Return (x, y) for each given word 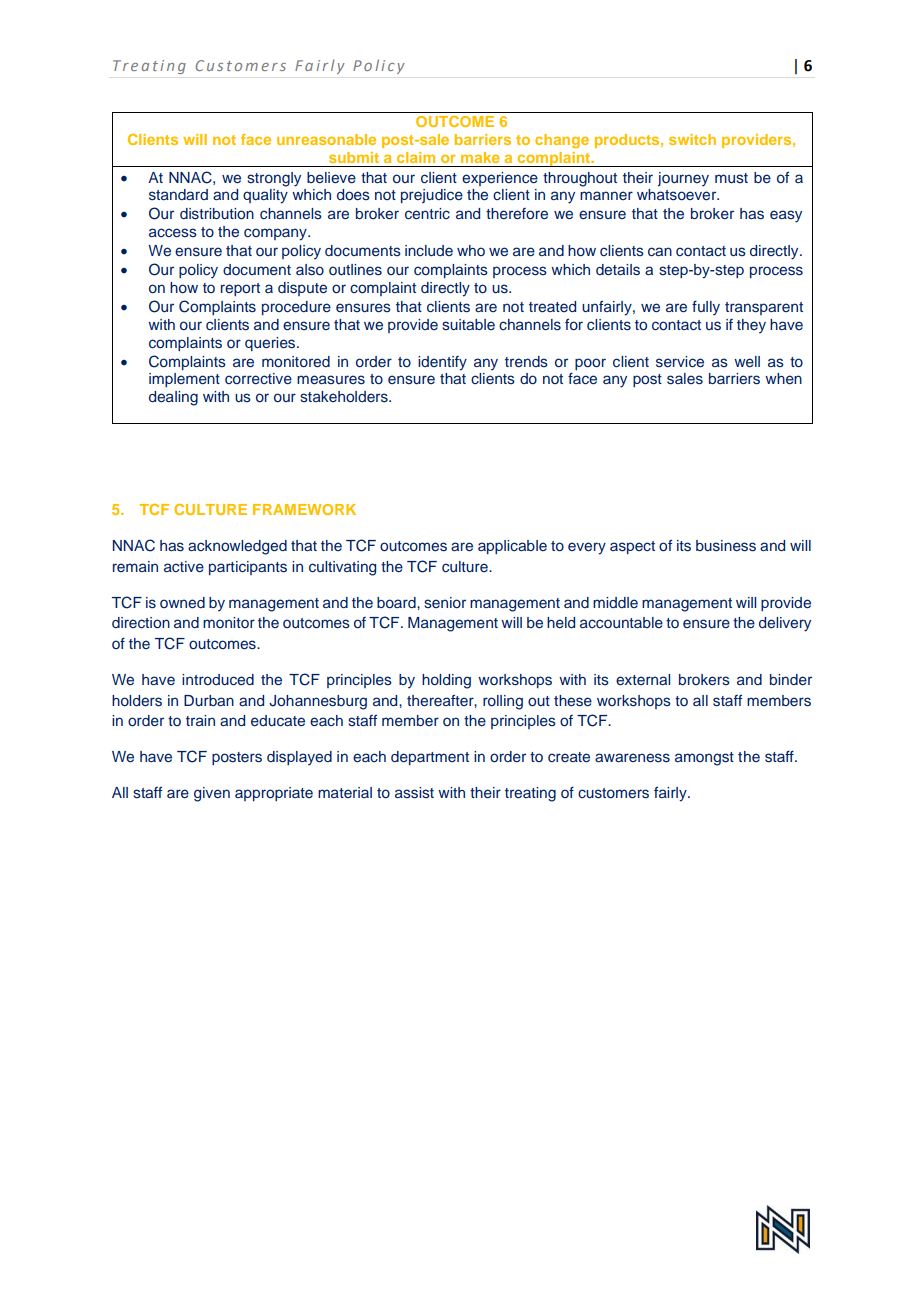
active (184, 566)
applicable (512, 547)
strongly (274, 179)
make (480, 157)
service (680, 362)
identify (442, 363)
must (731, 178)
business (726, 546)
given (212, 794)
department (430, 758)
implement (184, 380)
